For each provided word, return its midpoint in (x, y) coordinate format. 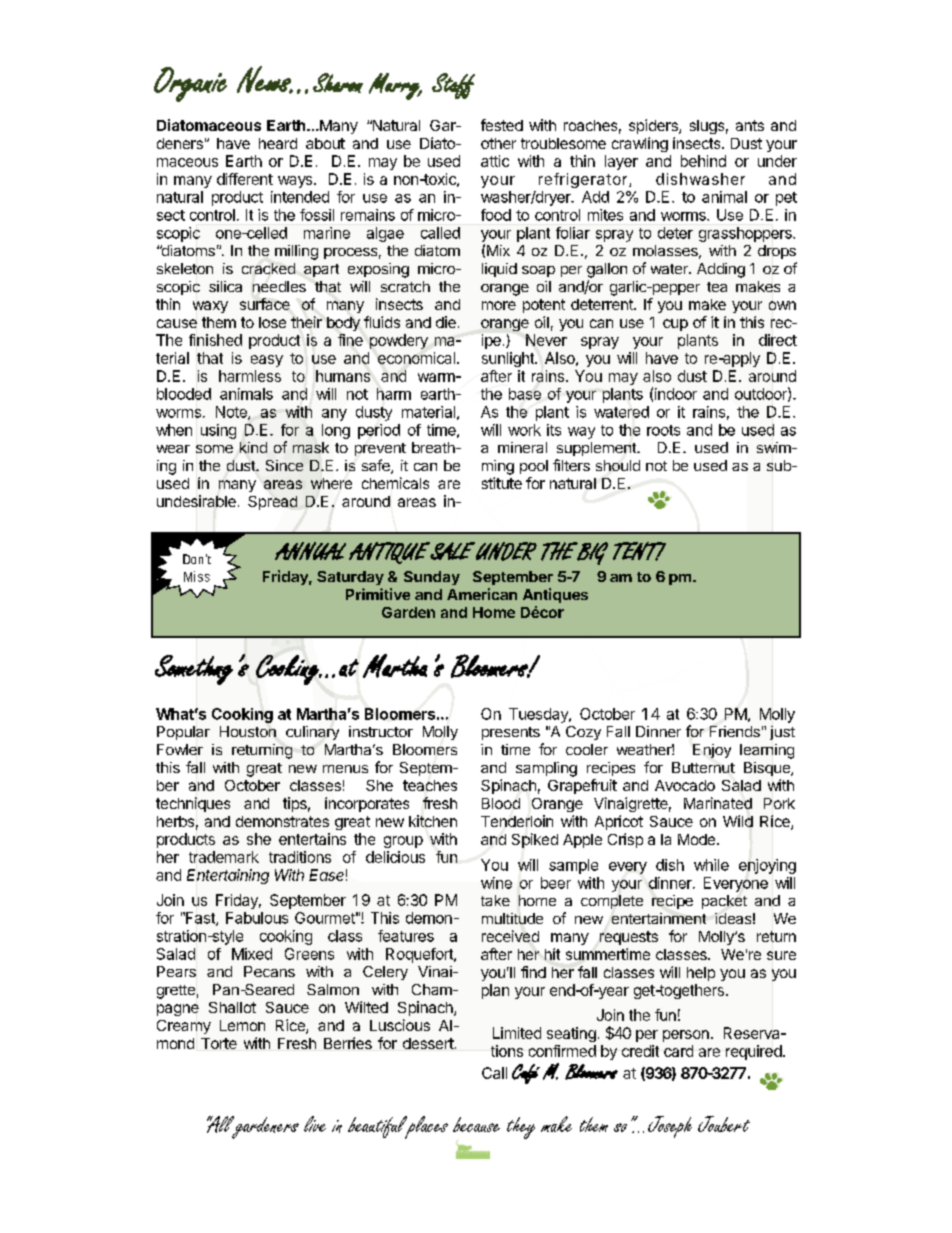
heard (278, 143)
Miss (197, 576)
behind (703, 161)
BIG (591, 553)
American (482, 594)
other (498, 143)
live (315, 1124)
